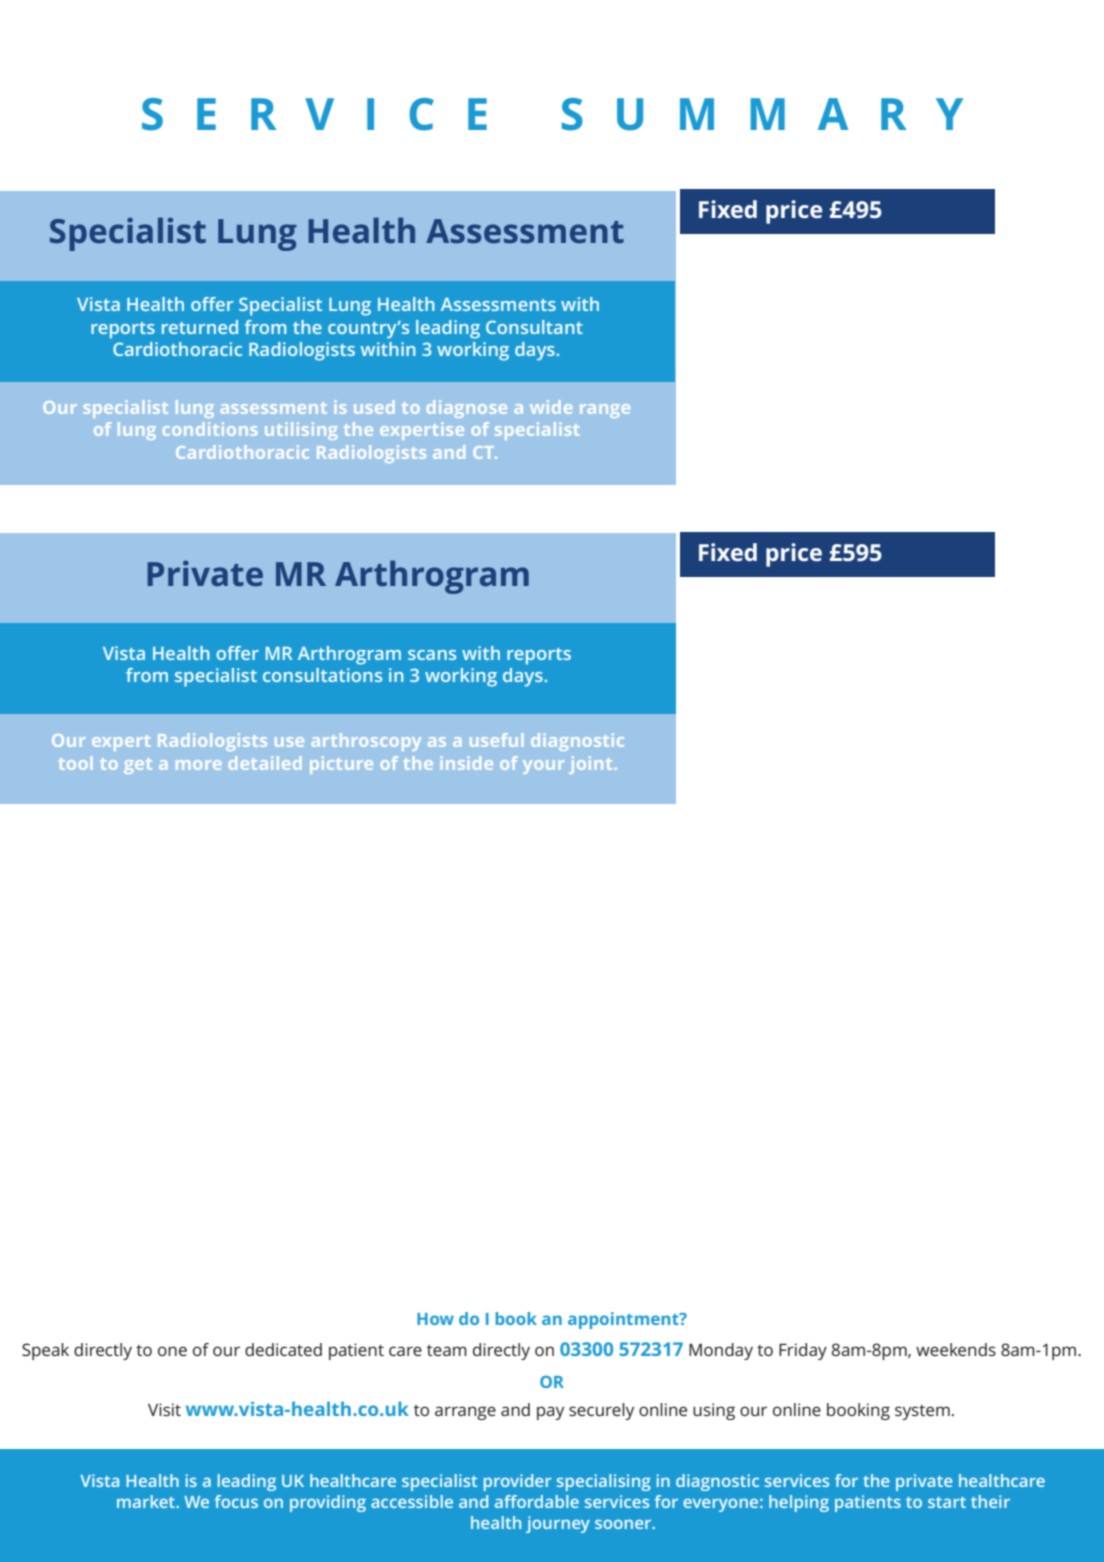  I want to click on your, so click(543, 767).
